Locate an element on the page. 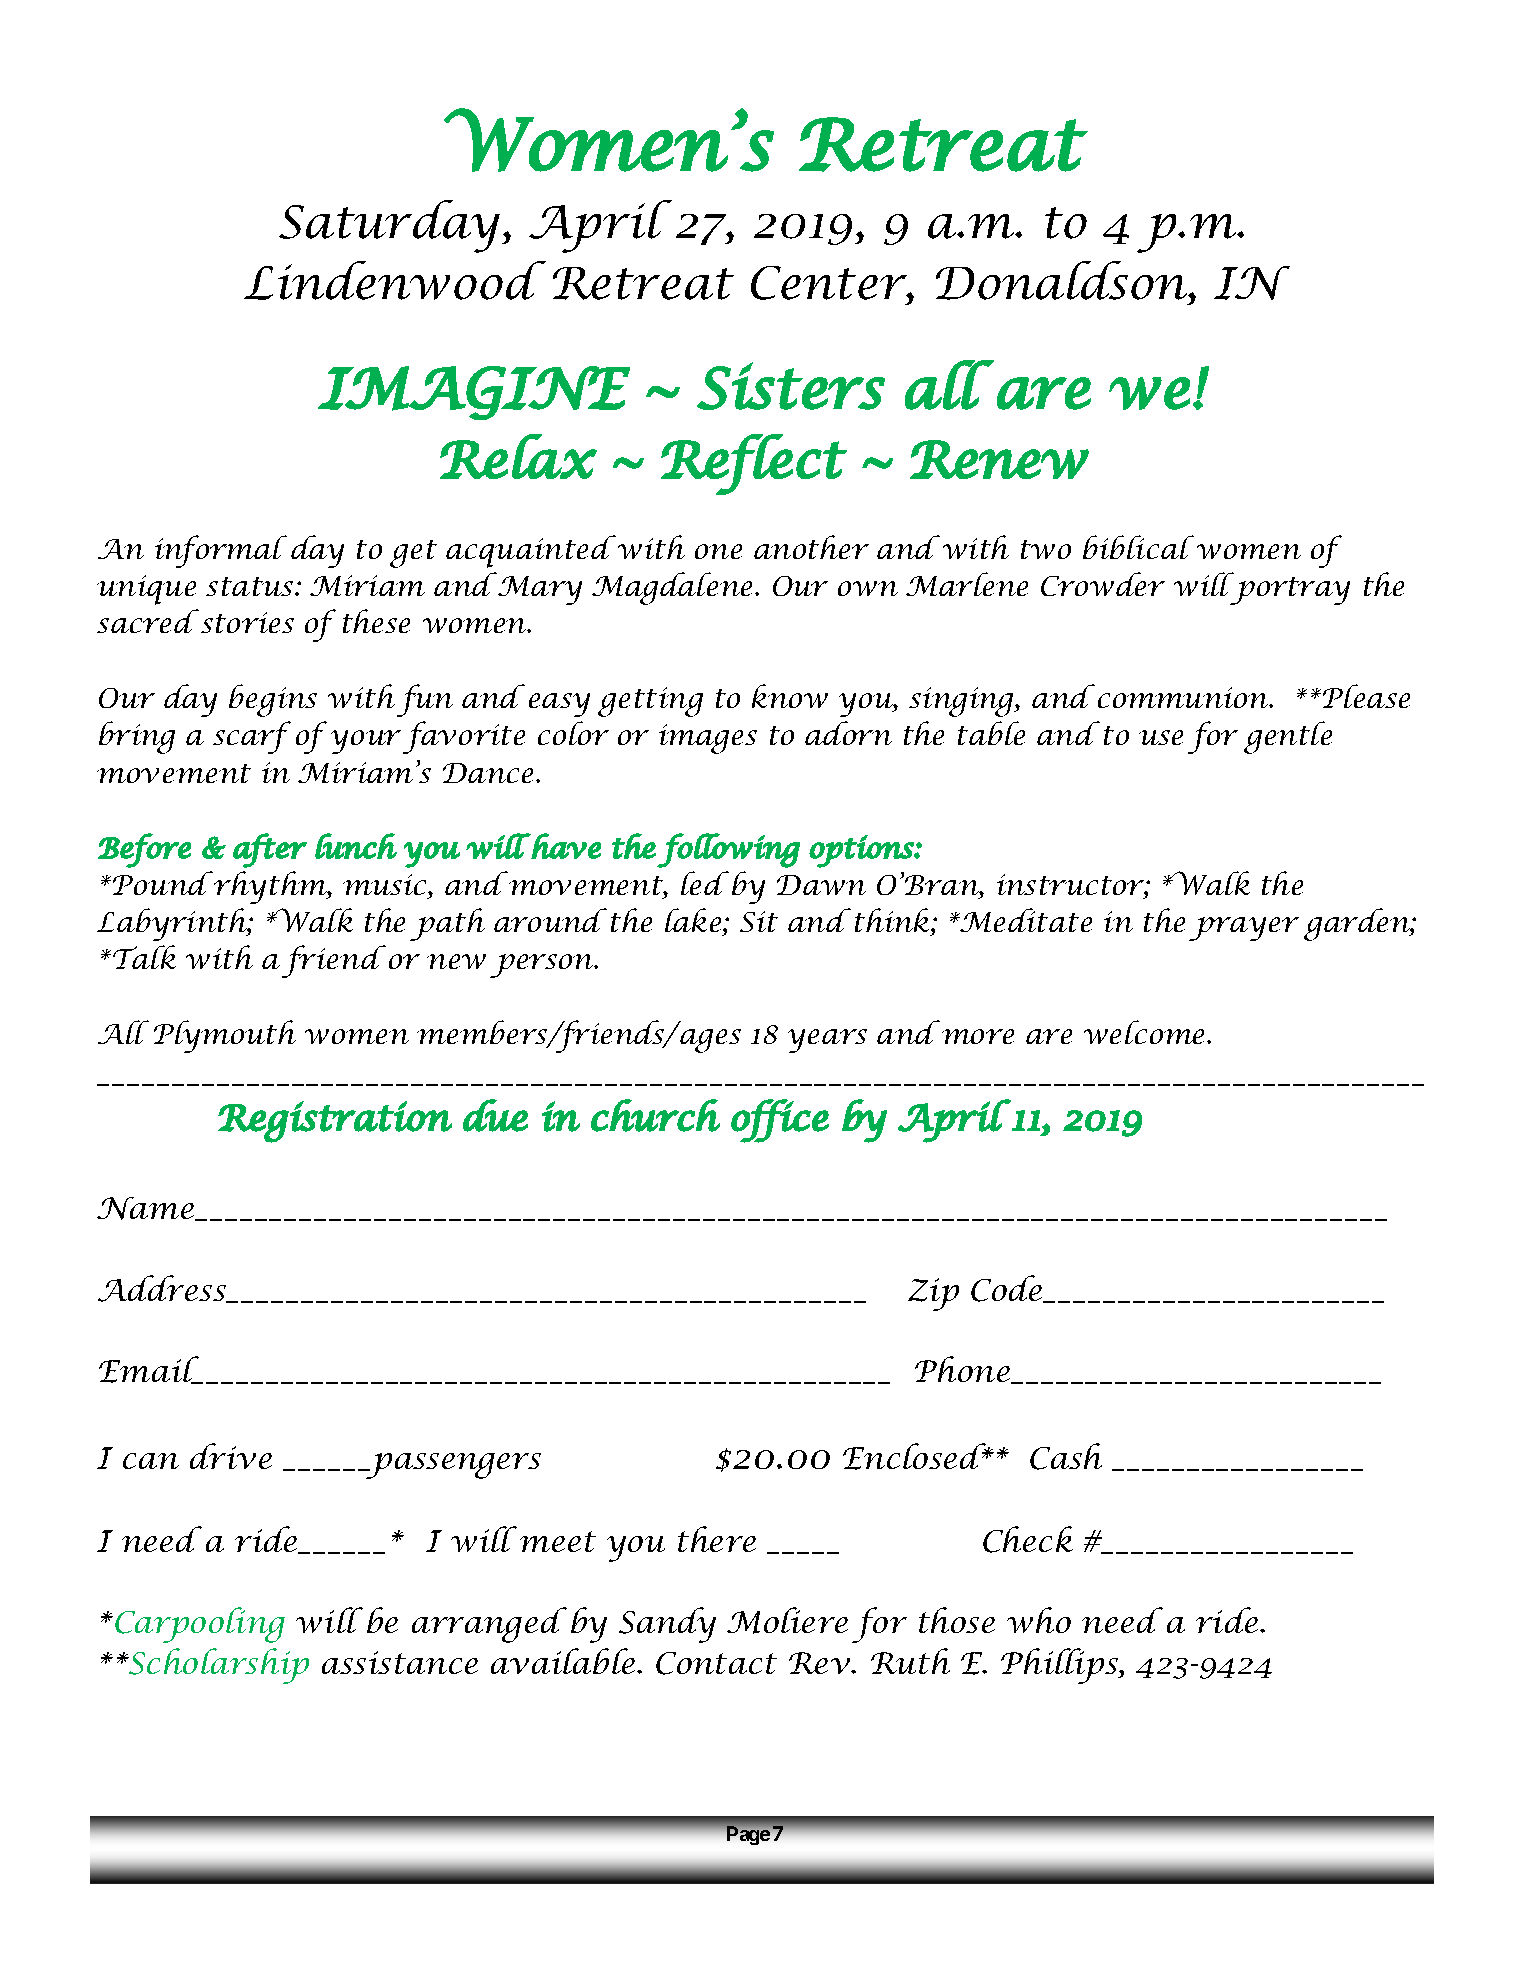 This page has height=1973, width=1524. Carpooling is located at coordinates (200, 1625).
